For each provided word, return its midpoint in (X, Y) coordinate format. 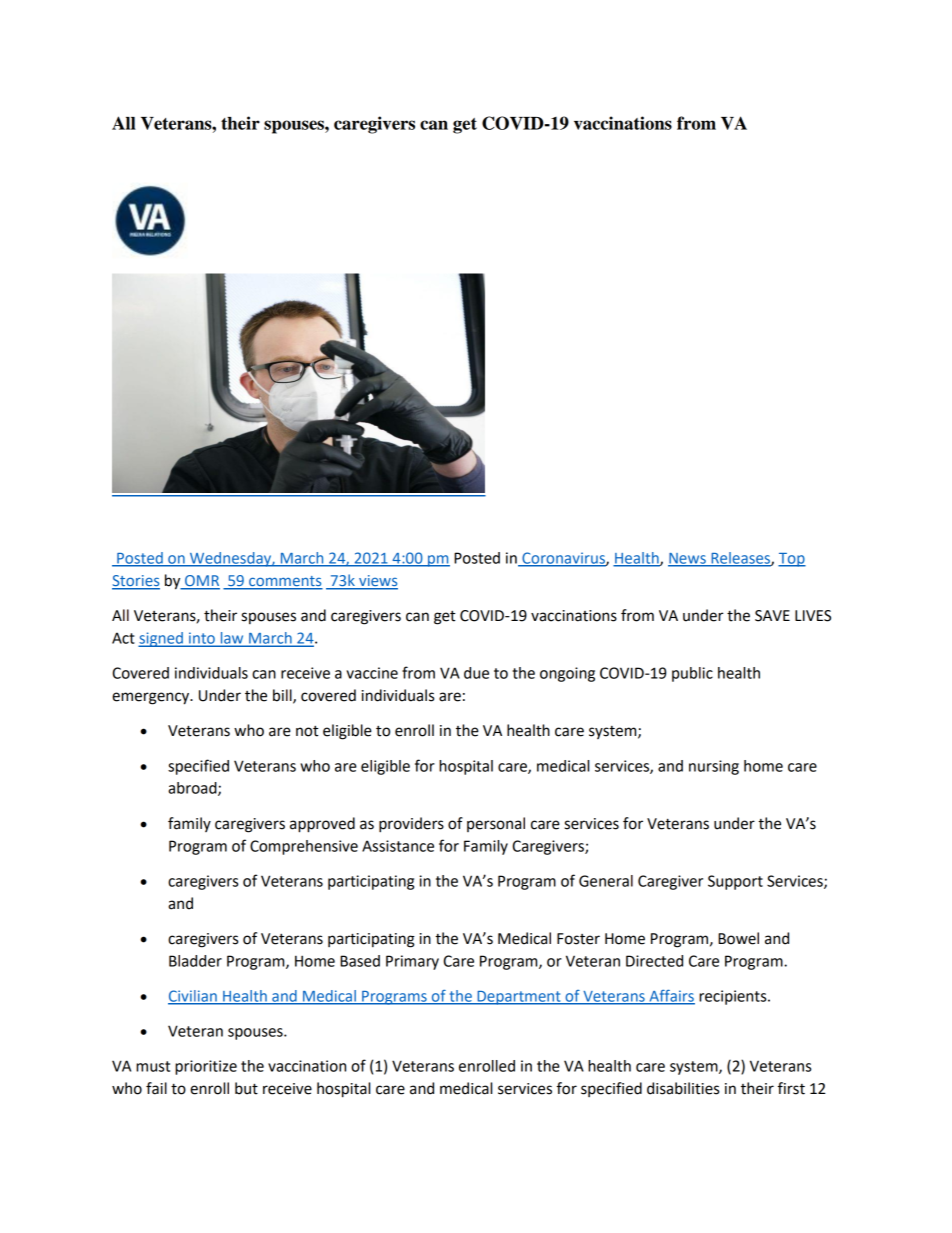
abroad (193, 789)
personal (496, 824)
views (377, 582)
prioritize (206, 1067)
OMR (201, 582)
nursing (714, 767)
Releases (740, 559)
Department (519, 998)
